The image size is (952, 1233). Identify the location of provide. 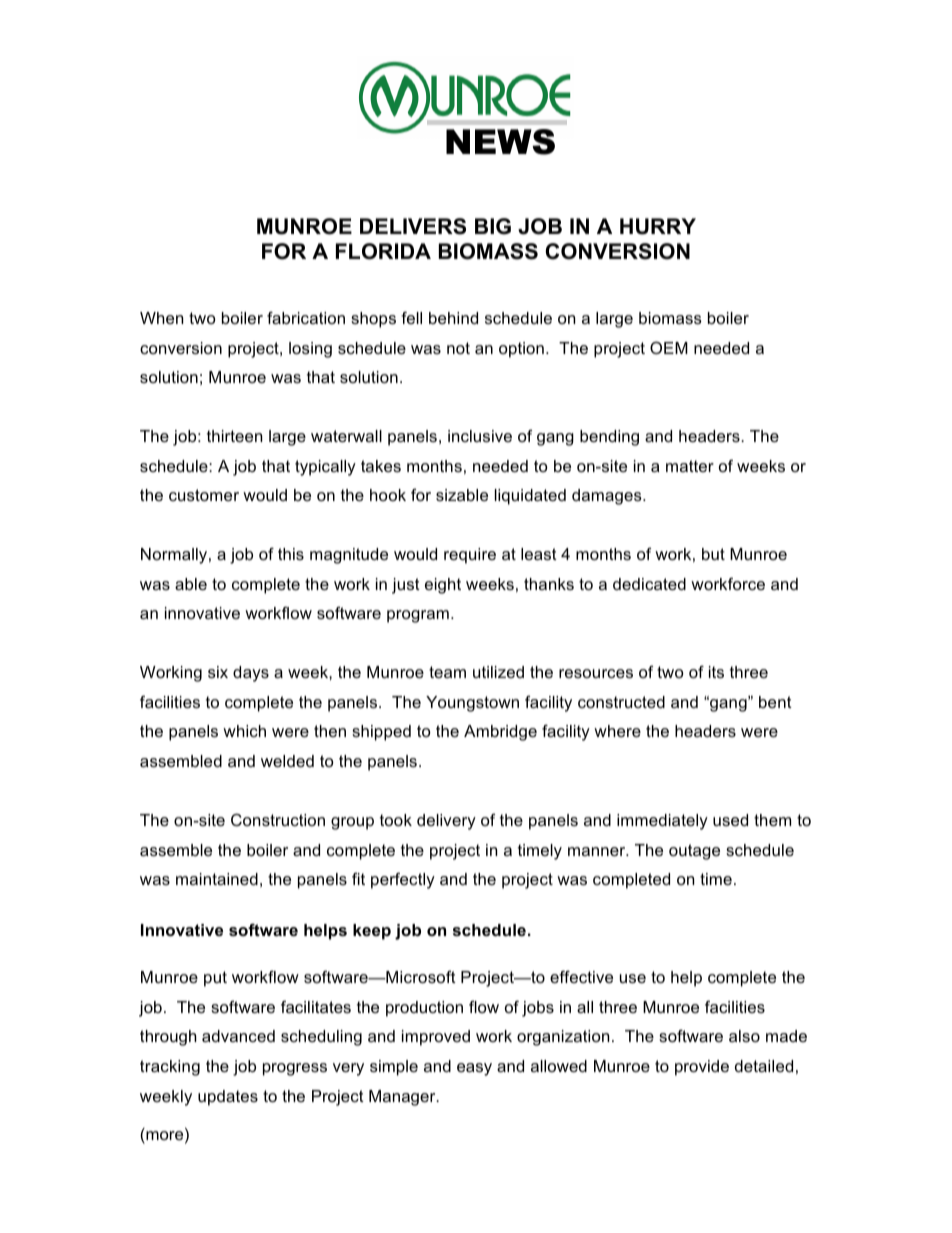
(702, 1068).
